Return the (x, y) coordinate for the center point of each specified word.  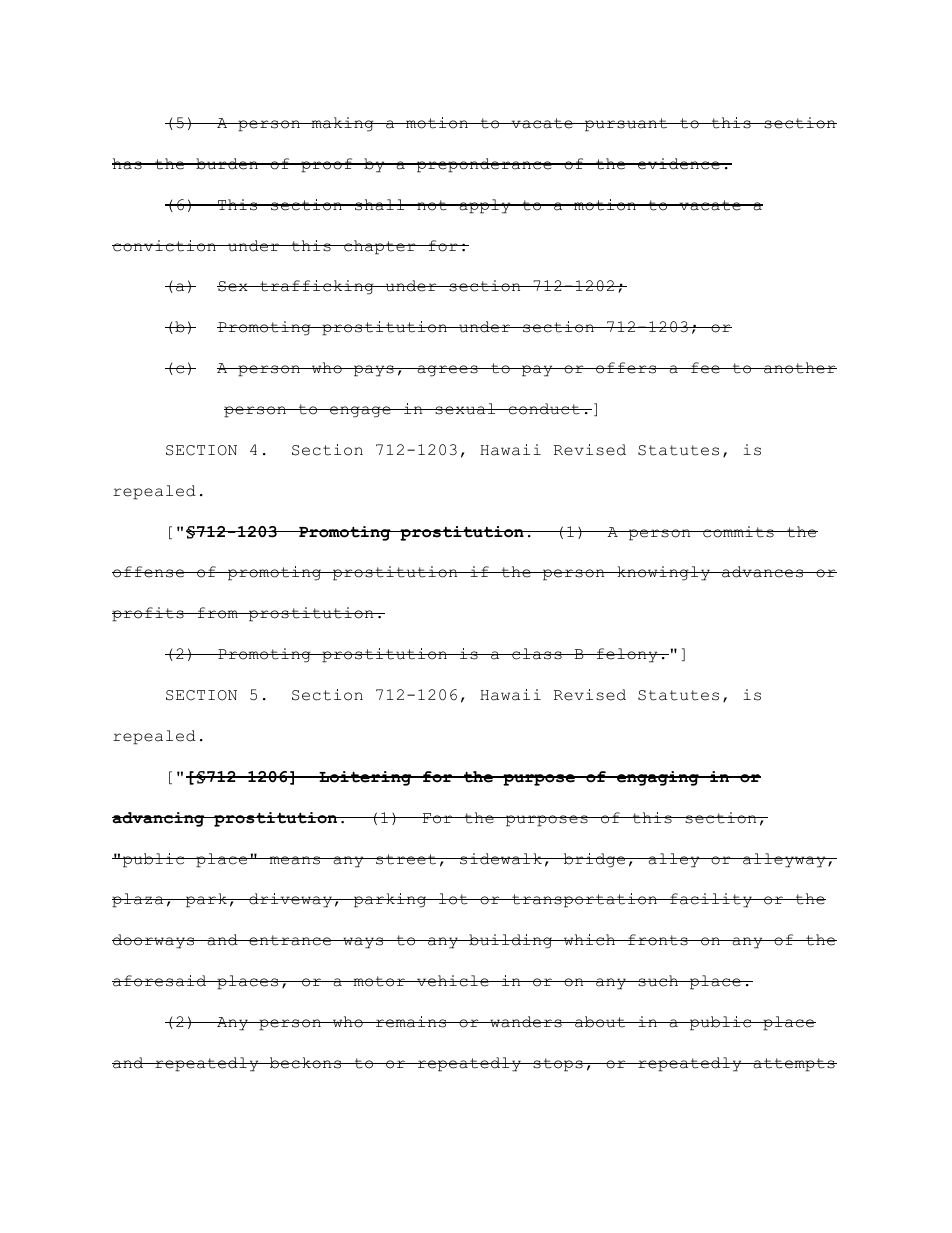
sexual (465, 409)
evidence (679, 164)
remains (411, 1022)
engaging (658, 778)
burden (227, 164)
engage (360, 412)
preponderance (484, 165)
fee (705, 368)
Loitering (365, 778)
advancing (159, 819)
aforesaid (160, 981)
